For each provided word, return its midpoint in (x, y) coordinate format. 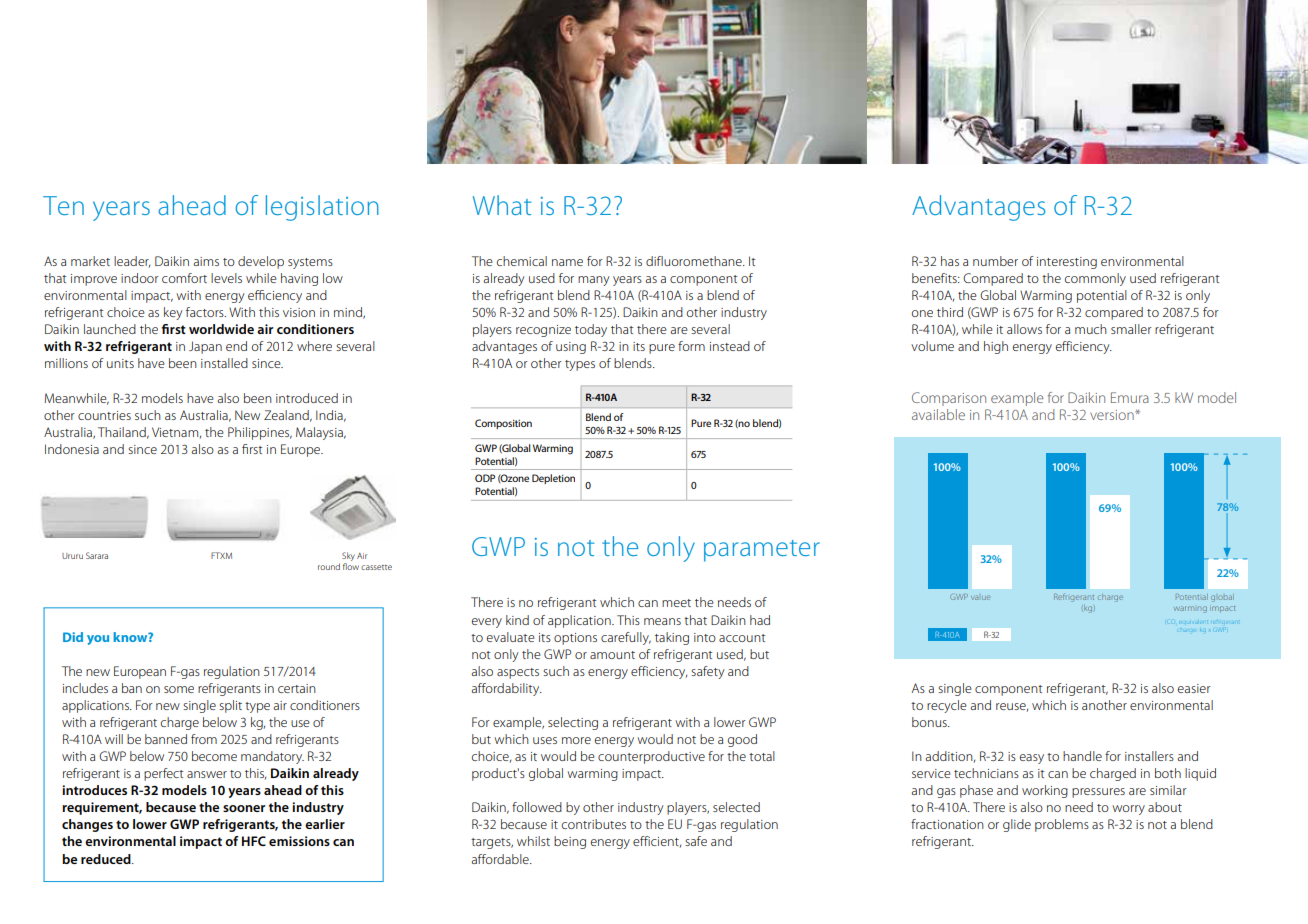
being (570, 842)
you (98, 640)
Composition (503, 424)
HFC (254, 841)
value (980, 597)
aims (206, 261)
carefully (626, 638)
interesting (1067, 263)
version (1113, 415)
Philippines (260, 433)
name (567, 262)
